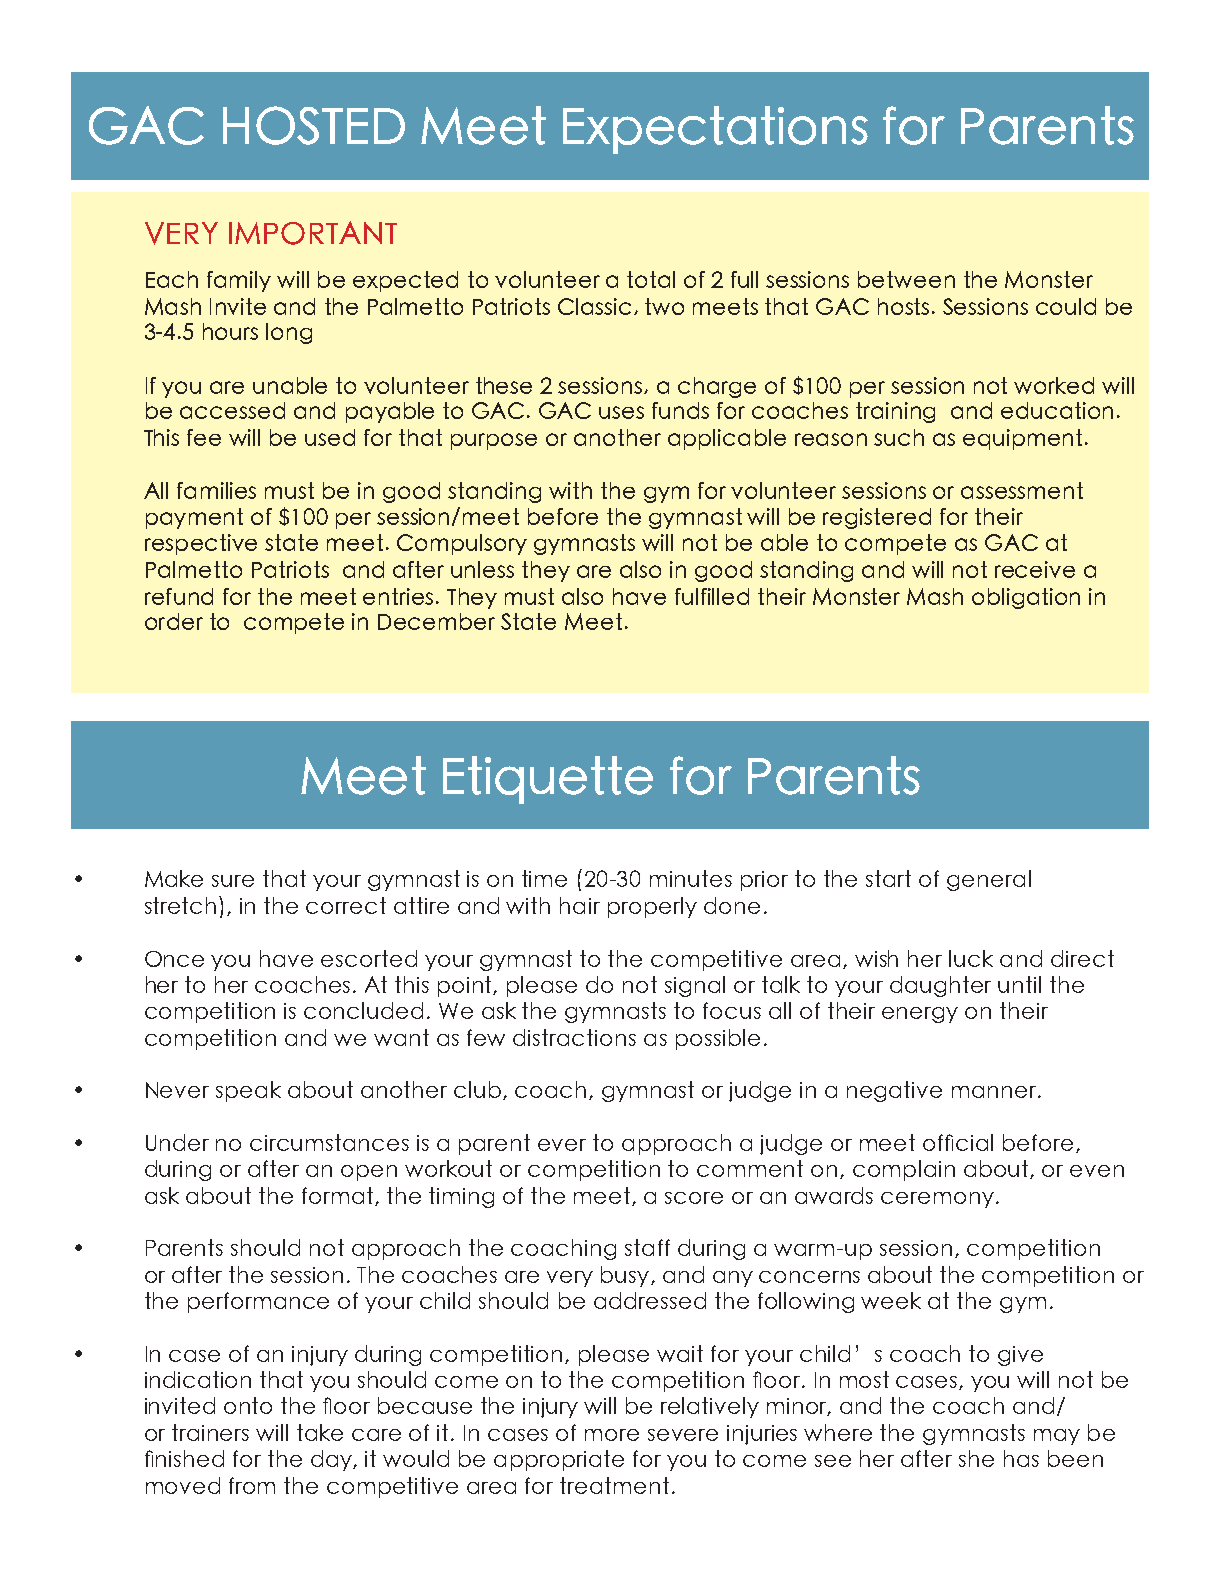 The width and height of the screenshot is (1221, 1581). I want to click on obligation, so click(1026, 598).
